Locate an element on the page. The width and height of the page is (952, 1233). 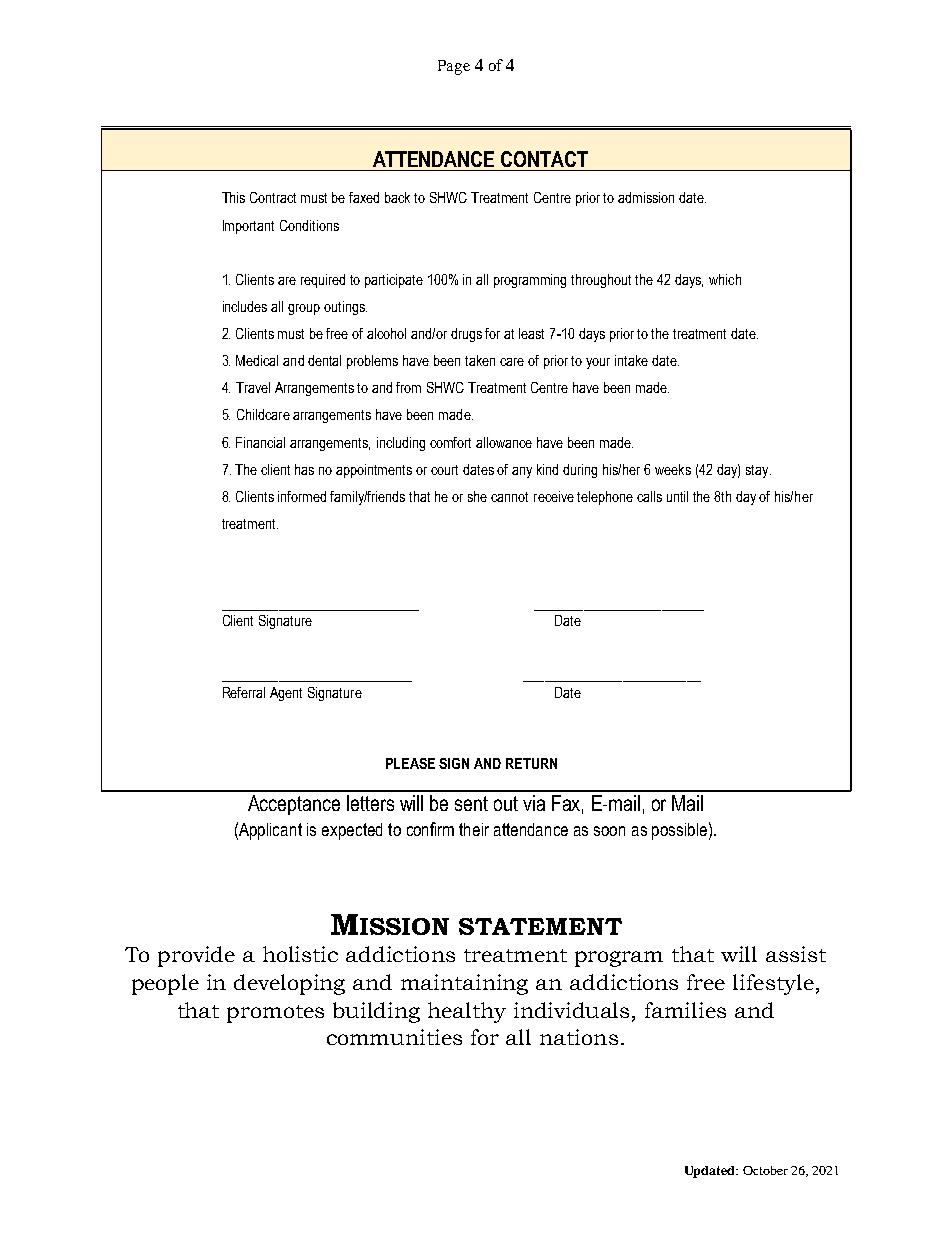
Page is located at coordinates (454, 67).
